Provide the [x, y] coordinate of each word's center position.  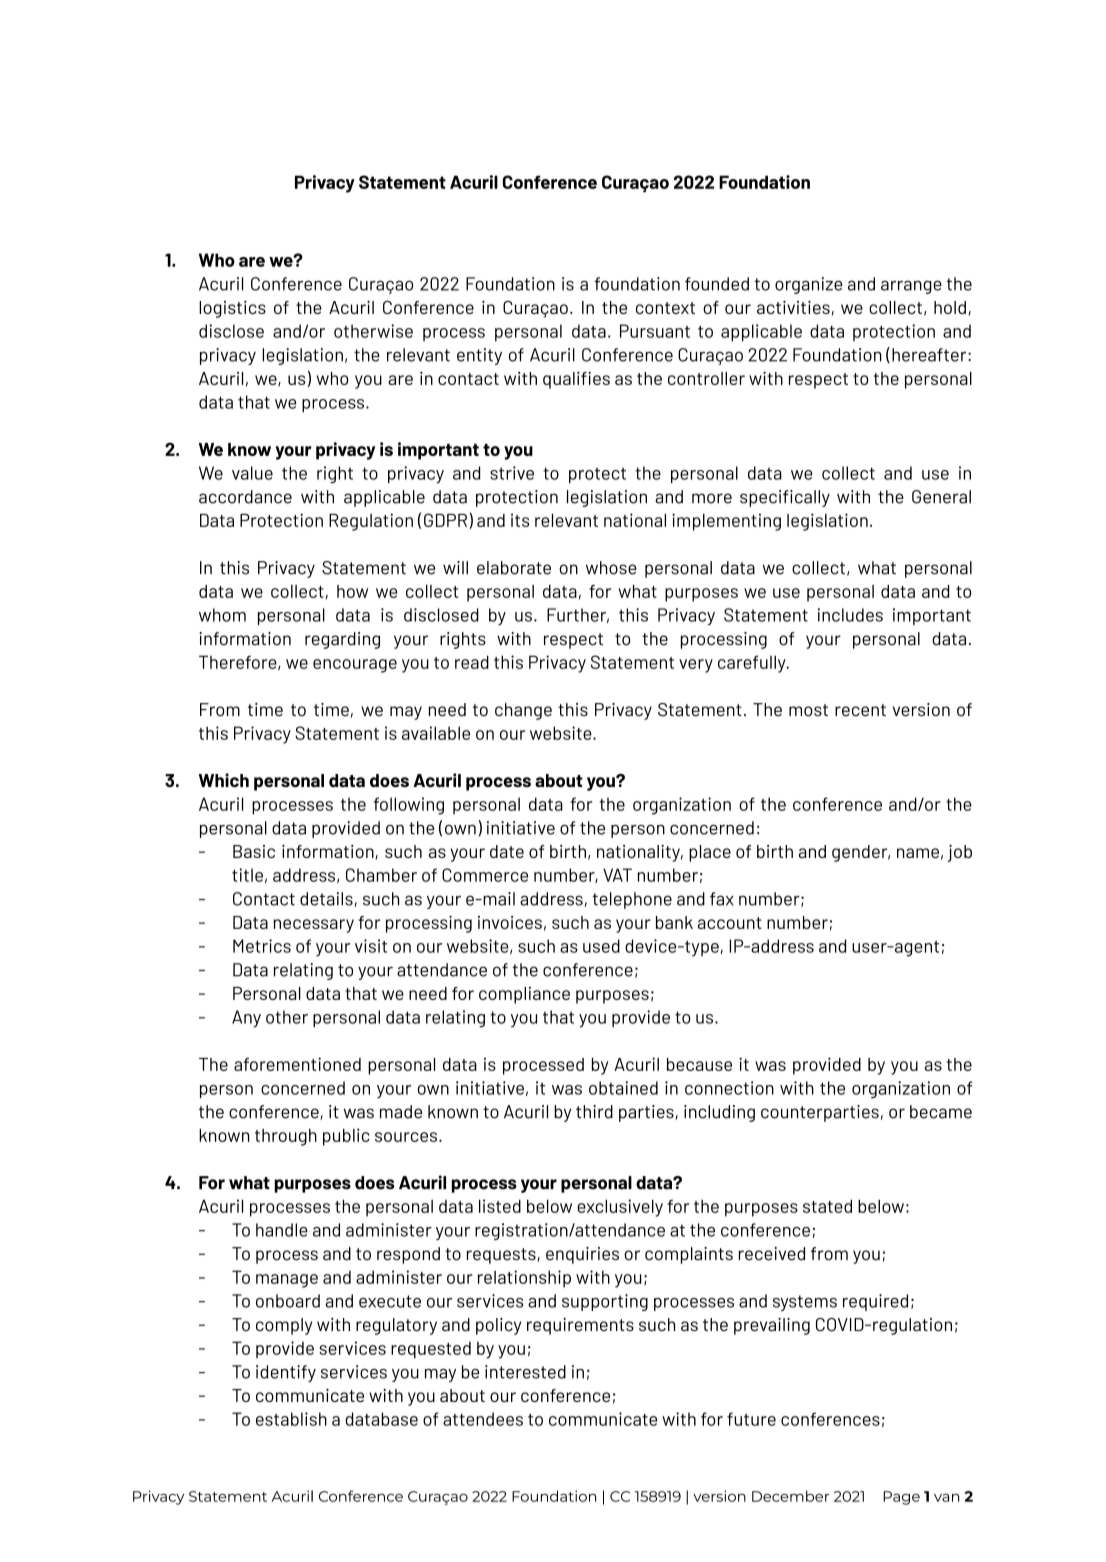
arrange [911, 287]
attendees [483, 1419]
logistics [232, 309]
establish [291, 1419]
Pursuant [655, 331]
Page [901, 1498]
